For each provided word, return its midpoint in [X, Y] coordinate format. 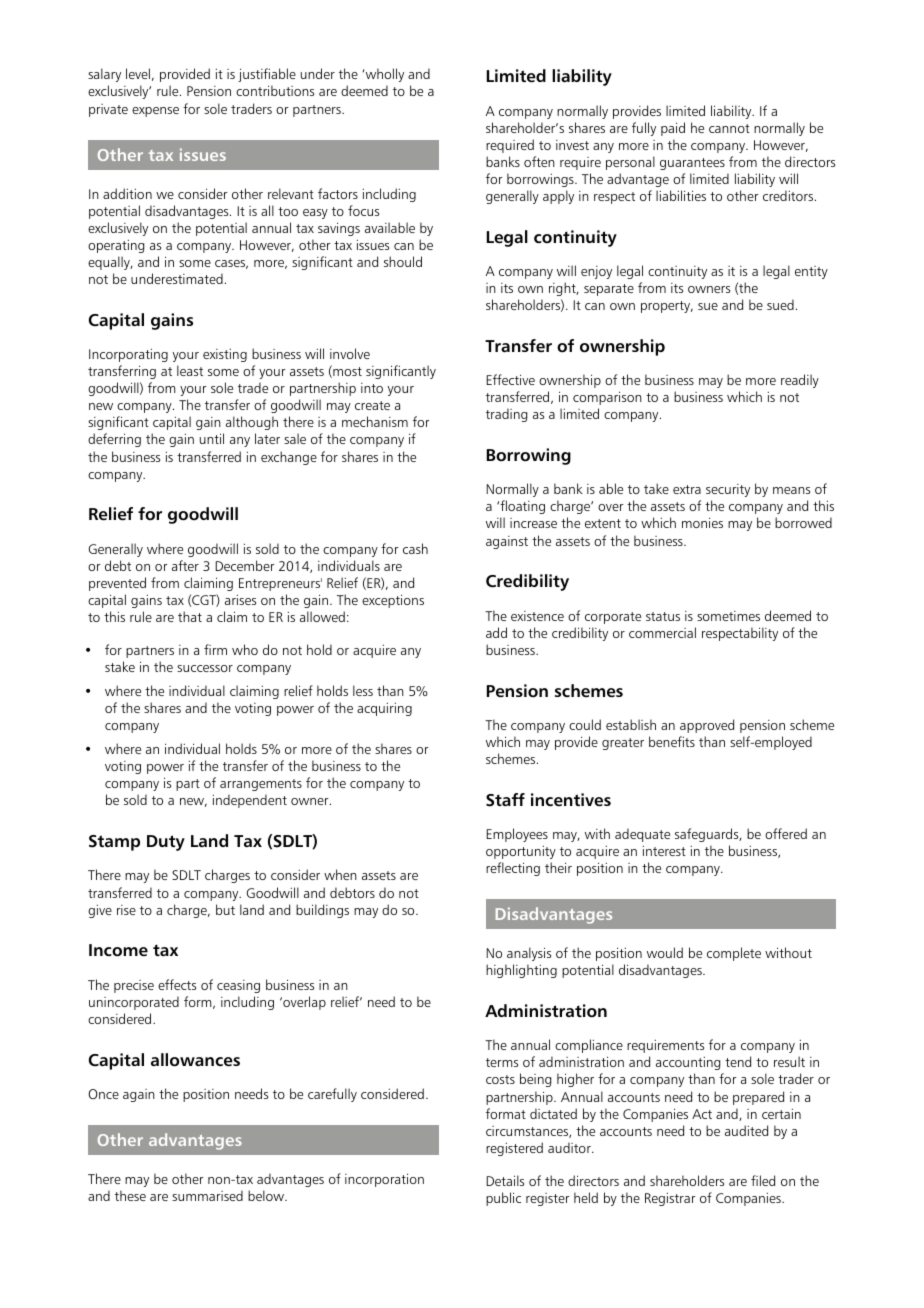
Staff [505, 800]
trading [506, 415]
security [728, 490]
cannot [729, 128]
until [212, 438]
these [130, 1195]
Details [505, 1180]
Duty [166, 843]
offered [786, 833]
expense [155, 112]
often [539, 161]
